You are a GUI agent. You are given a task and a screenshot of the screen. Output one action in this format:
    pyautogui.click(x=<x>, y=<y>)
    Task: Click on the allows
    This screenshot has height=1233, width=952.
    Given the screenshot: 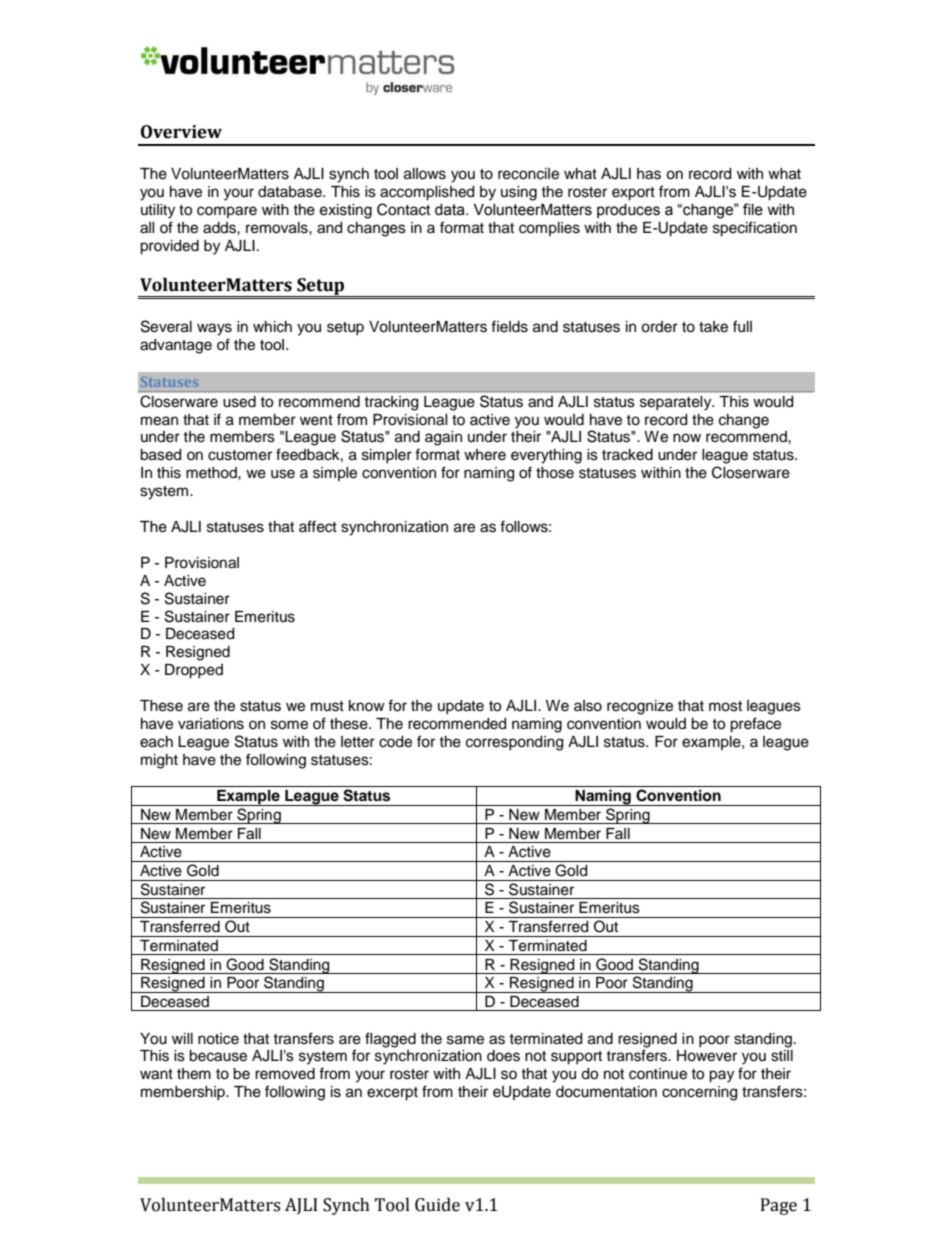 What is the action you would take?
    pyautogui.click(x=425, y=174)
